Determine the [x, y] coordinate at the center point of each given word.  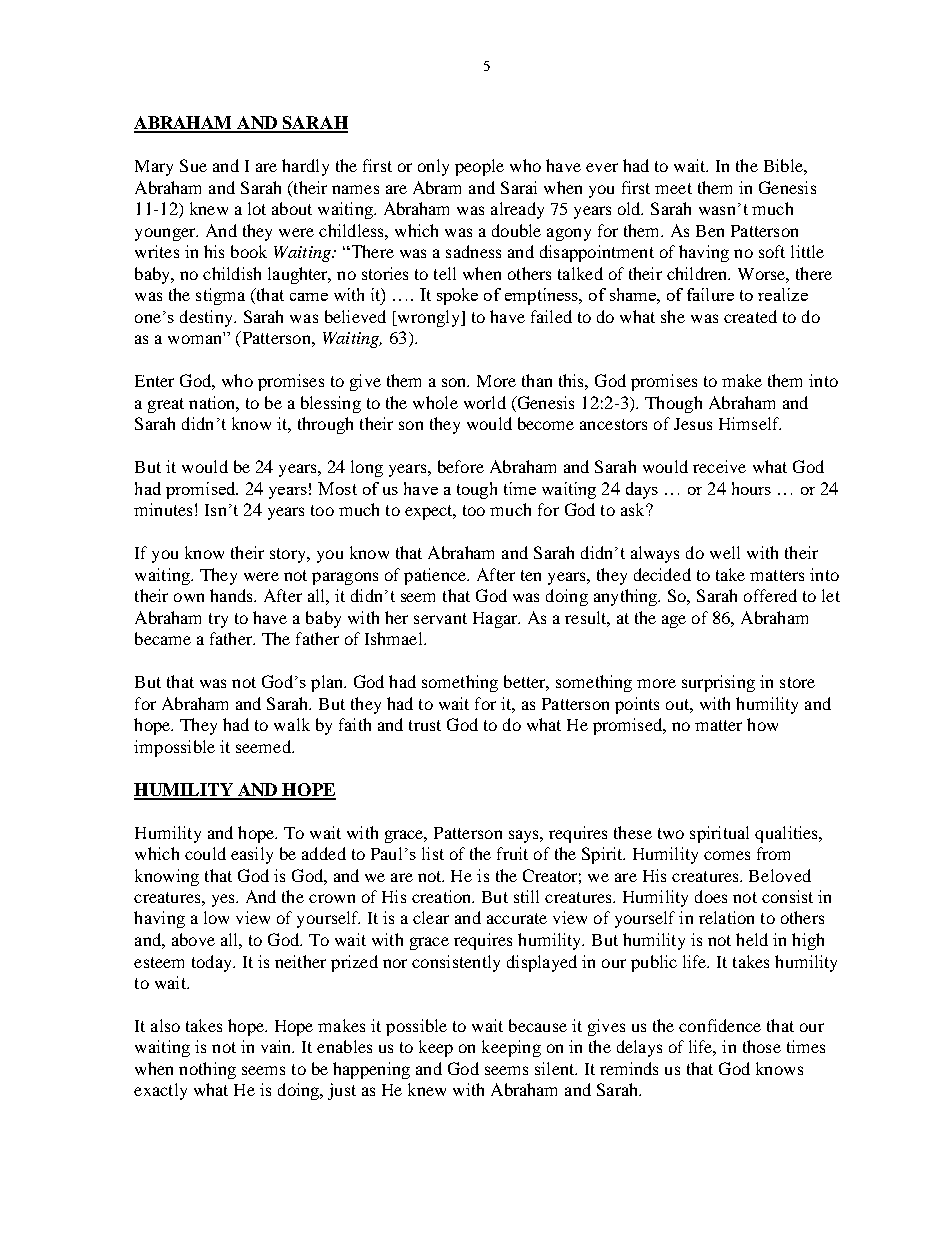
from [773, 853]
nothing [207, 1070]
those [762, 1046]
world [485, 402]
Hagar [496, 620]
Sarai [519, 187]
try [218, 620]
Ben [710, 231]
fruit [512, 853]
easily [252, 855]
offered [770, 595]
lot [257, 208]
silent [556, 1068]
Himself [750, 423]
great [166, 405]
